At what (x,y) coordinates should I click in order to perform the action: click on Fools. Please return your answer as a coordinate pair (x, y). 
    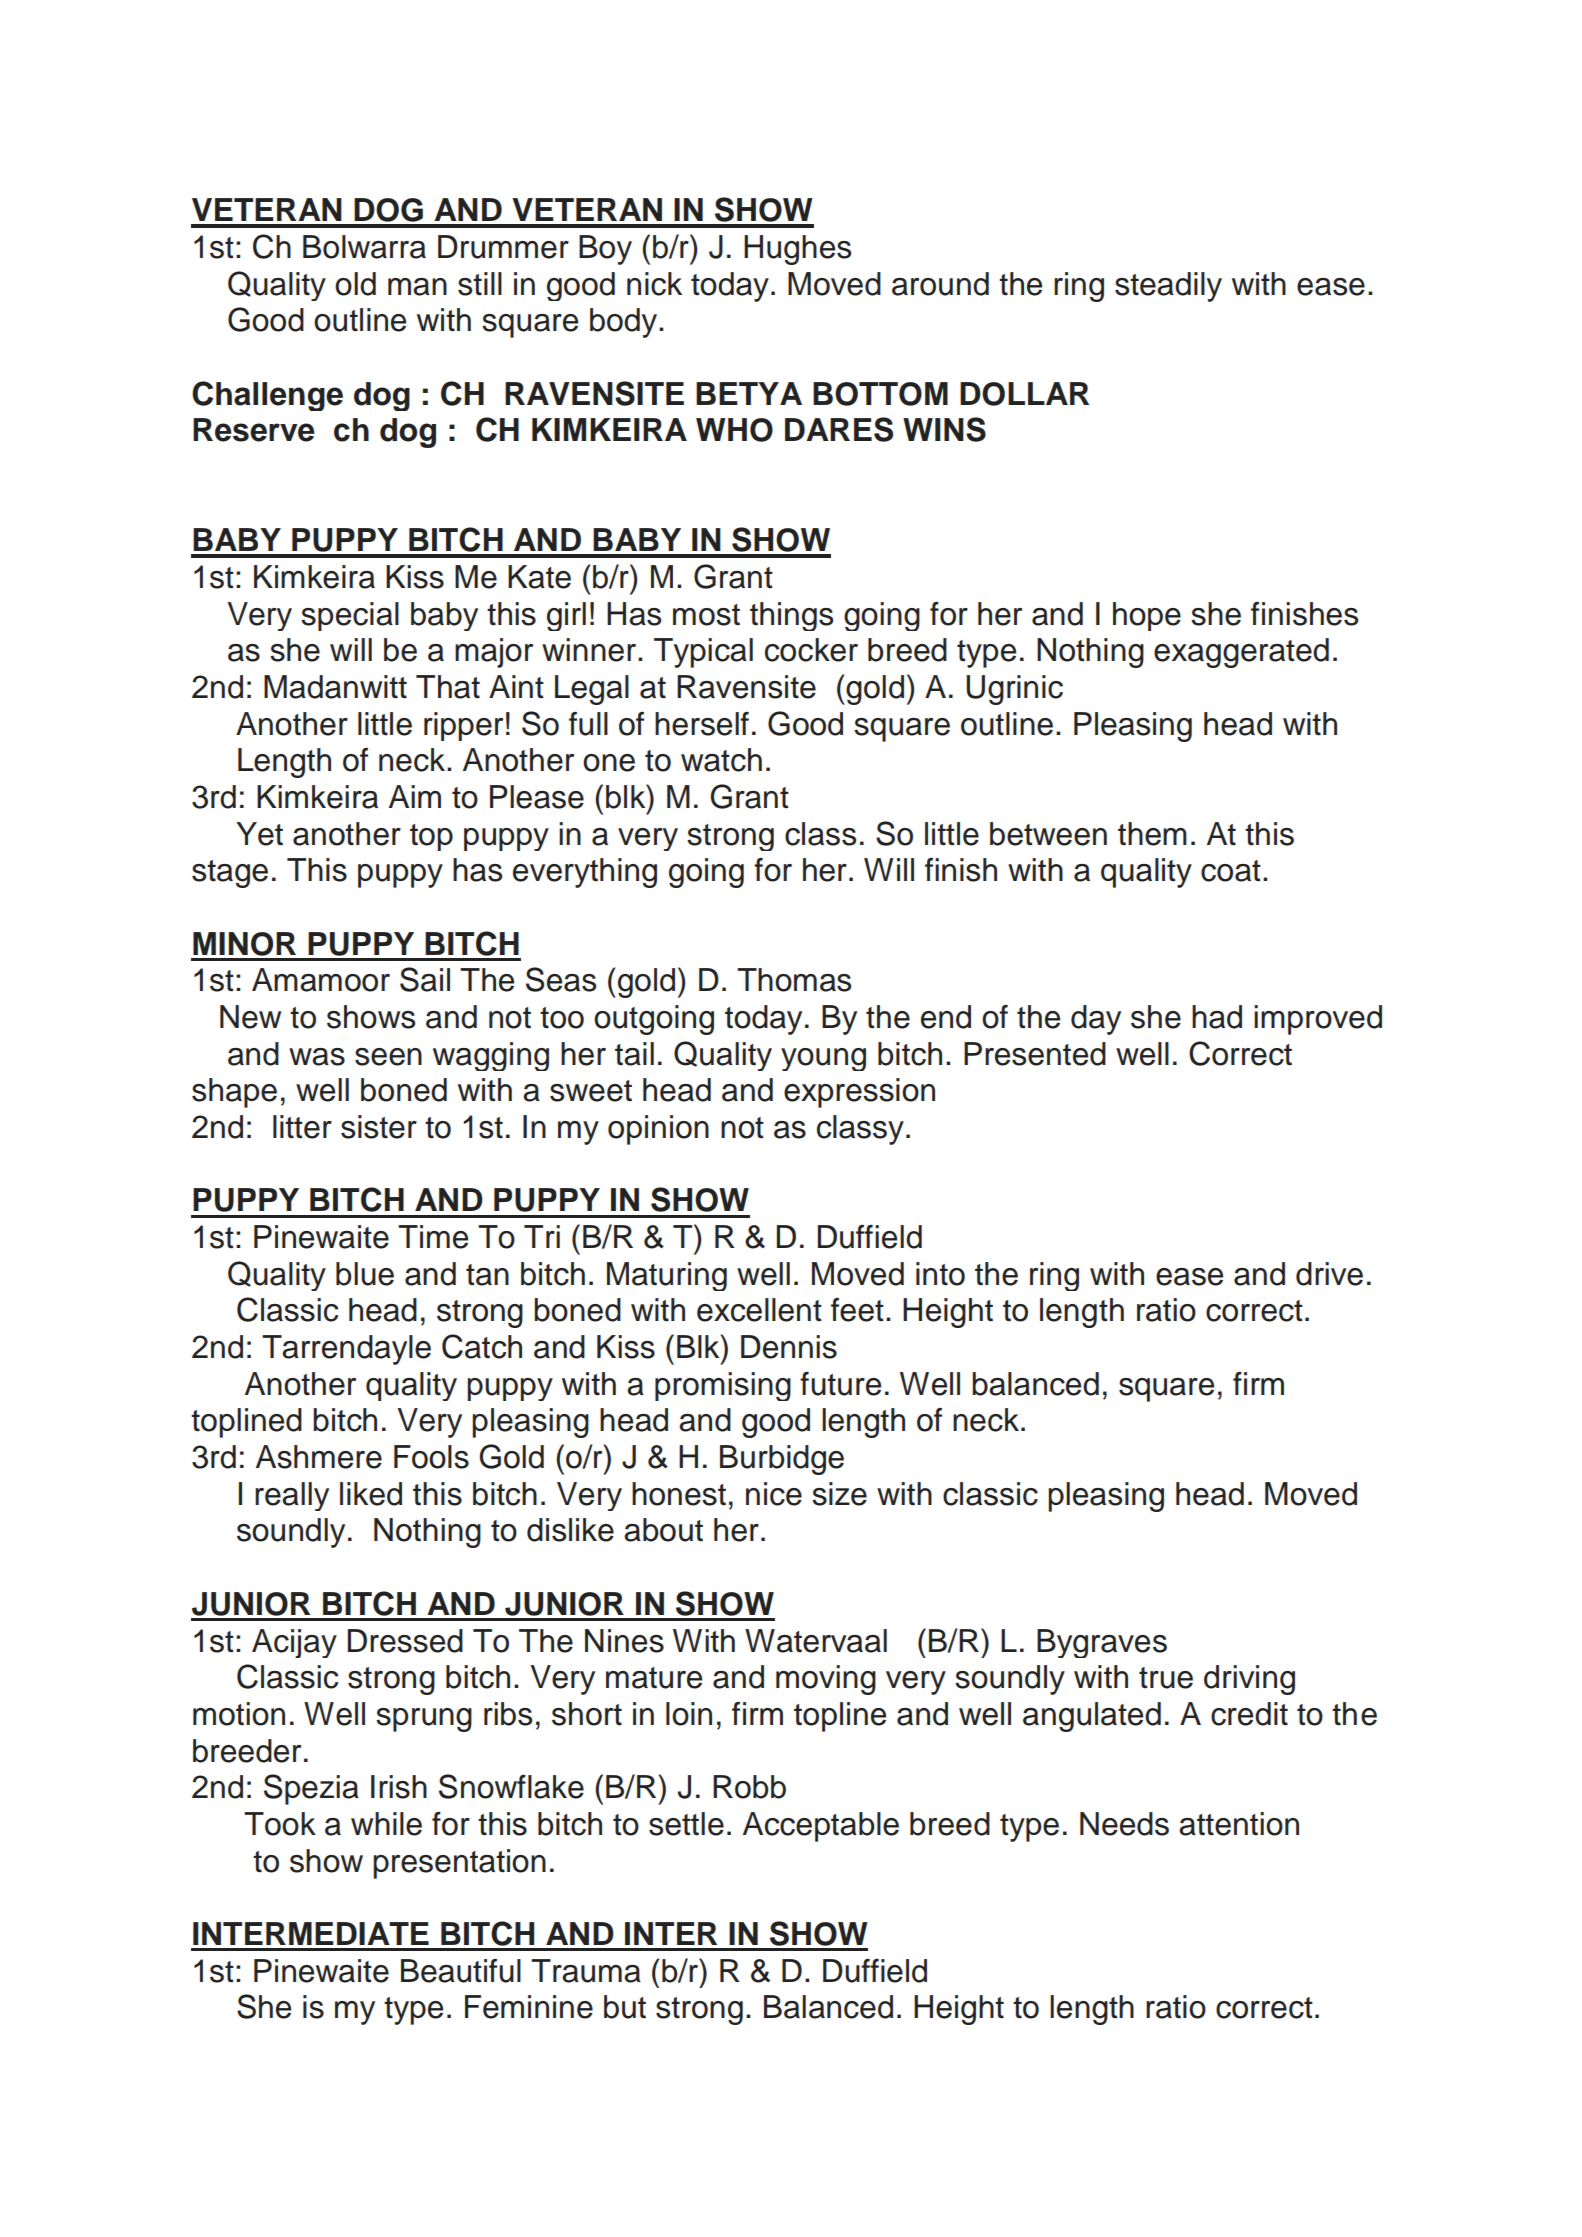
    Looking at the image, I should click on (431, 1457).
